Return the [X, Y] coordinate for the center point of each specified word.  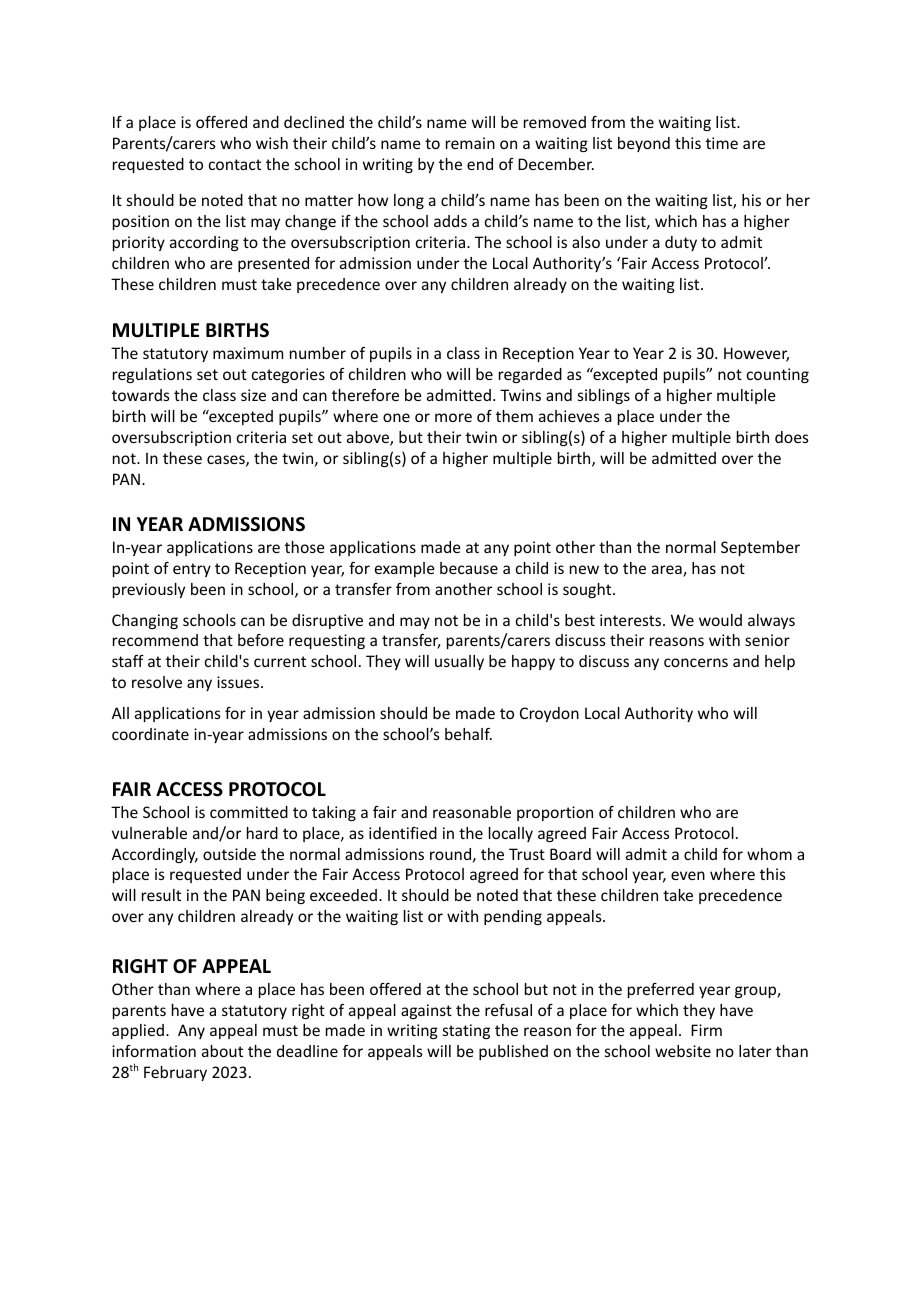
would [720, 620]
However [756, 354]
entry [192, 570]
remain [470, 143]
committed [249, 812]
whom [769, 854]
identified [403, 833]
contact [235, 164]
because [469, 568]
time [722, 143]
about [222, 1051]
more [453, 417]
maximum [248, 353]
